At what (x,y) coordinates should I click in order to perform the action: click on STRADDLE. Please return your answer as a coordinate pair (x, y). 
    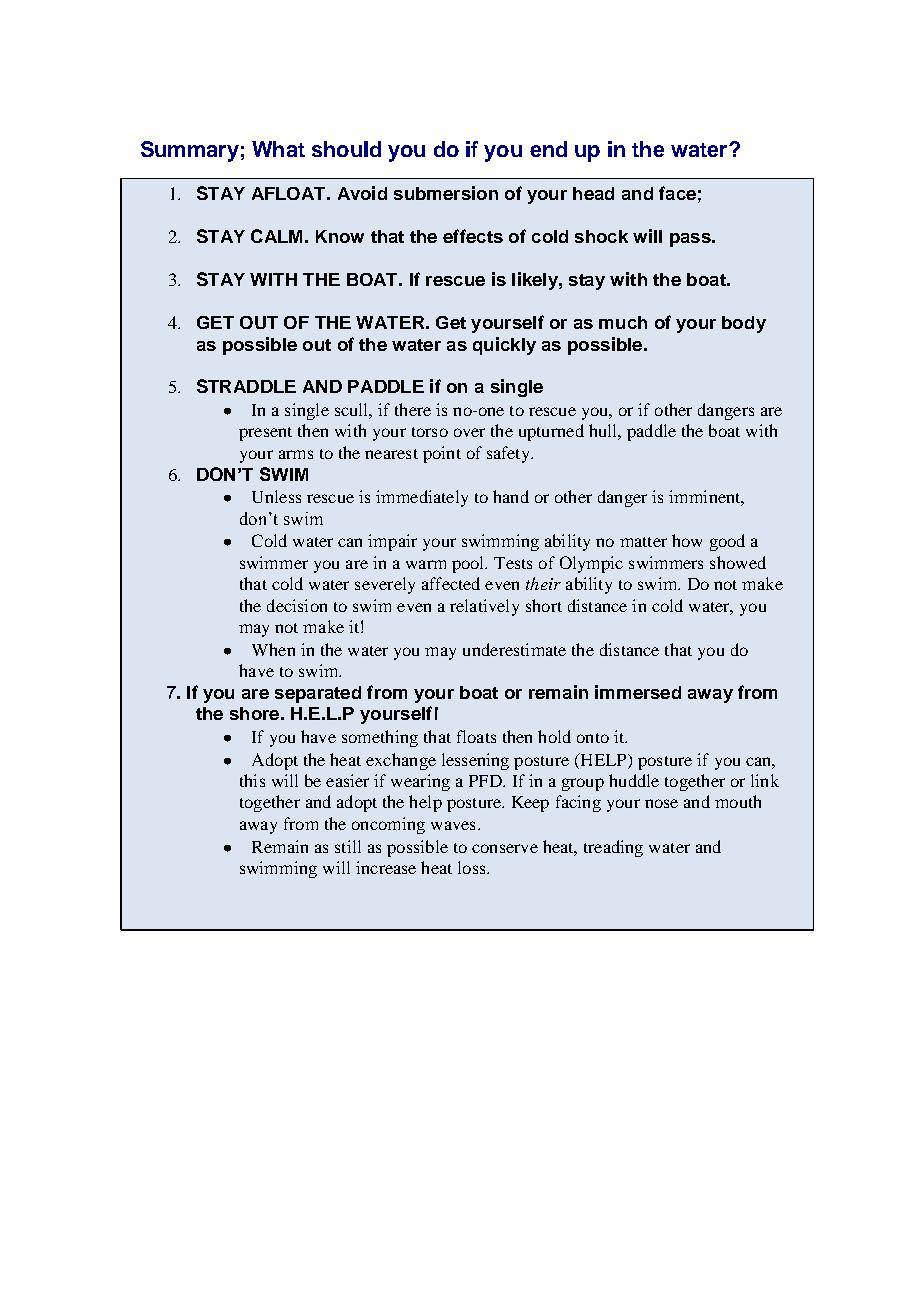
    Looking at the image, I should click on (246, 386).
